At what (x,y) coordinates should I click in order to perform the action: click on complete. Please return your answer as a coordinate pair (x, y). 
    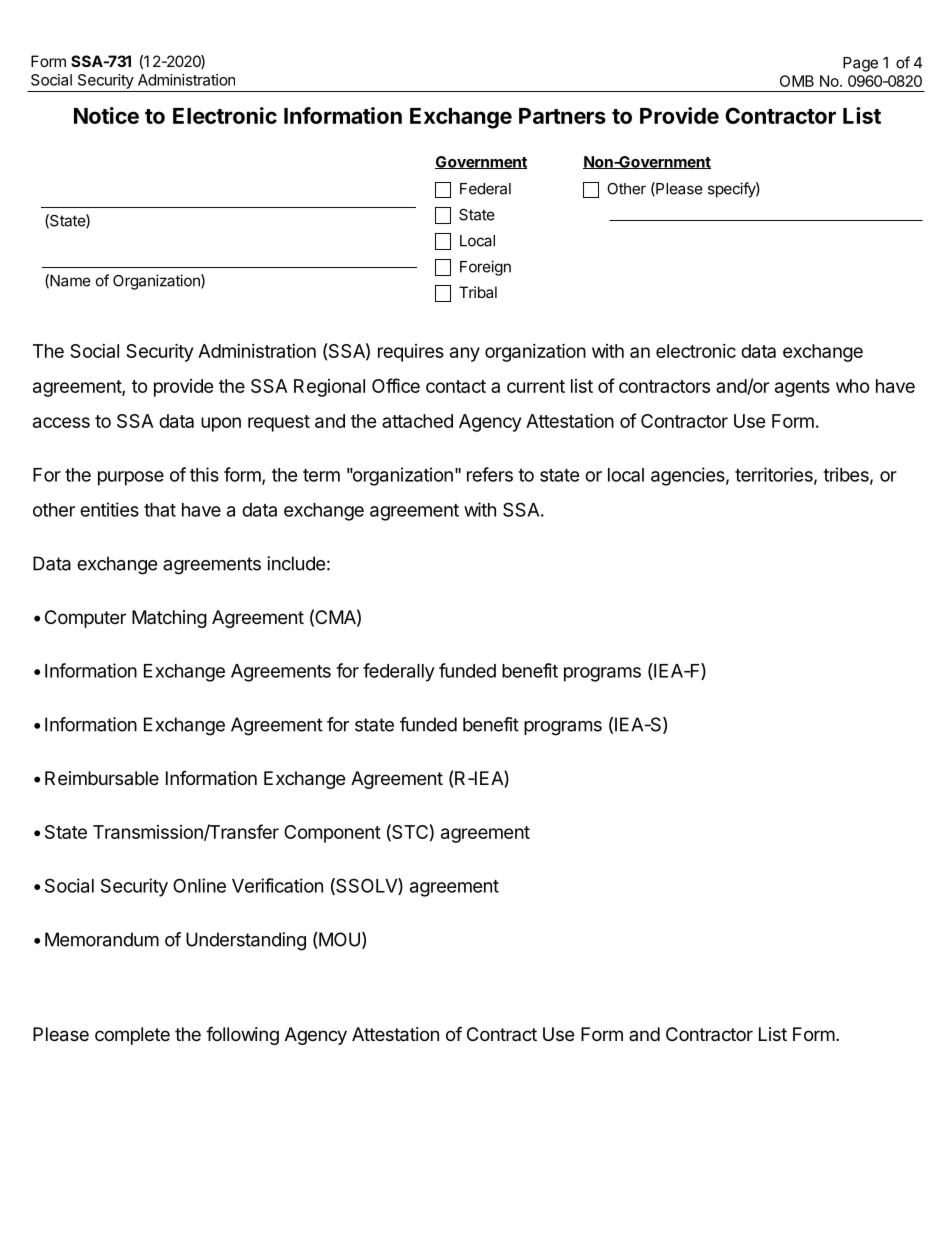
    Looking at the image, I should click on (132, 1036).
